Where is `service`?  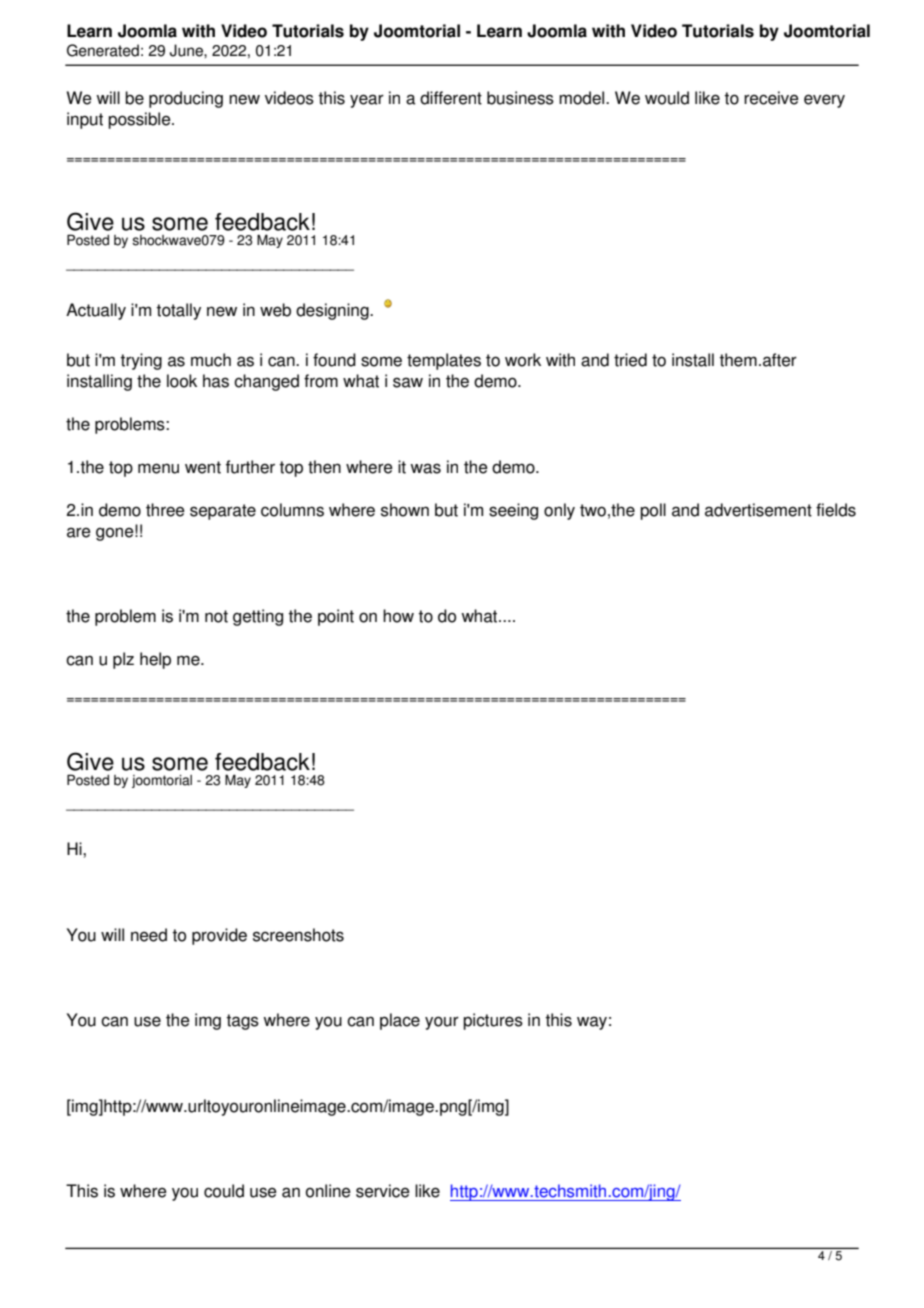 service is located at coordinates (383, 1191).
